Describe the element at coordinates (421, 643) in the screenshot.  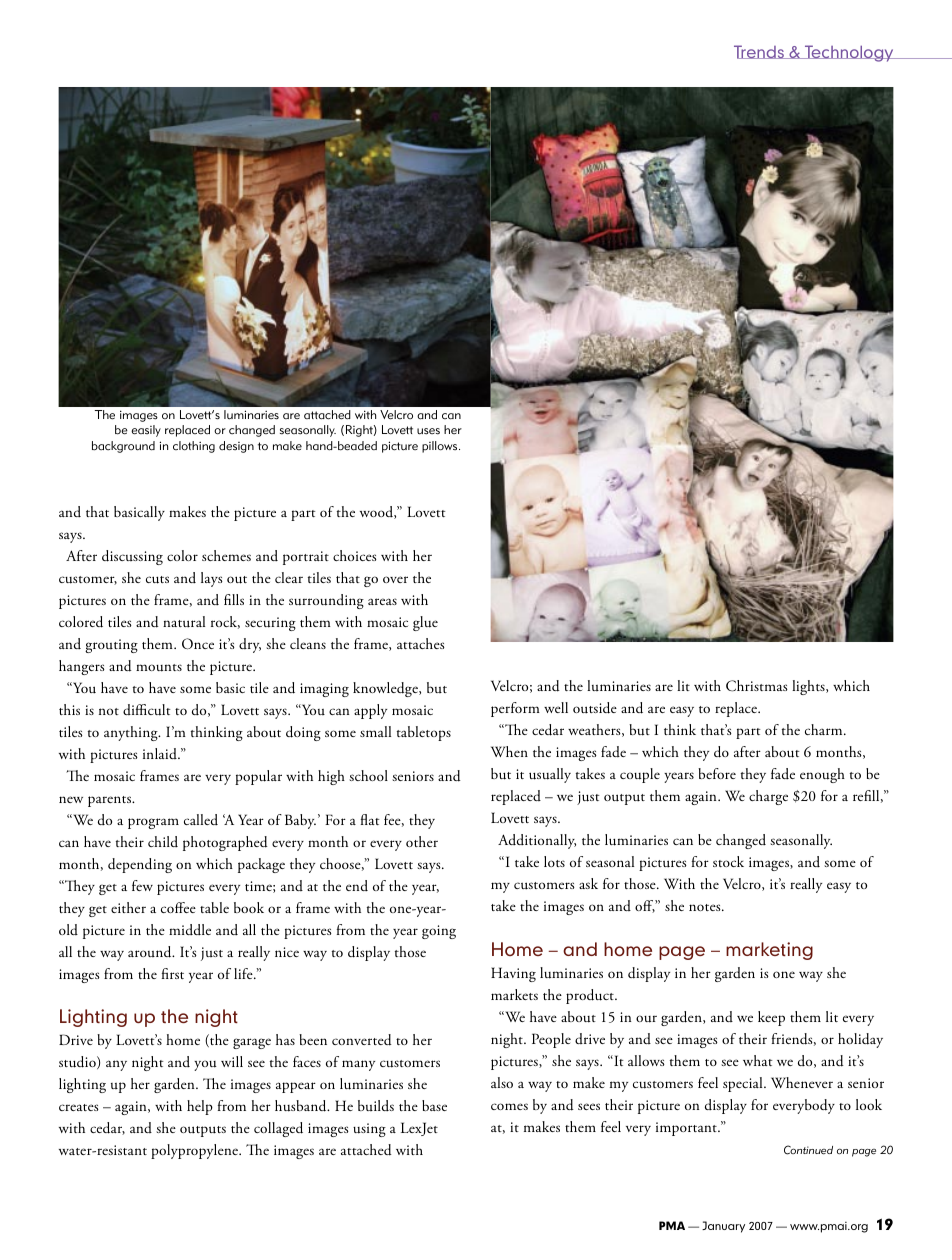
I see `attaches` at that location.
